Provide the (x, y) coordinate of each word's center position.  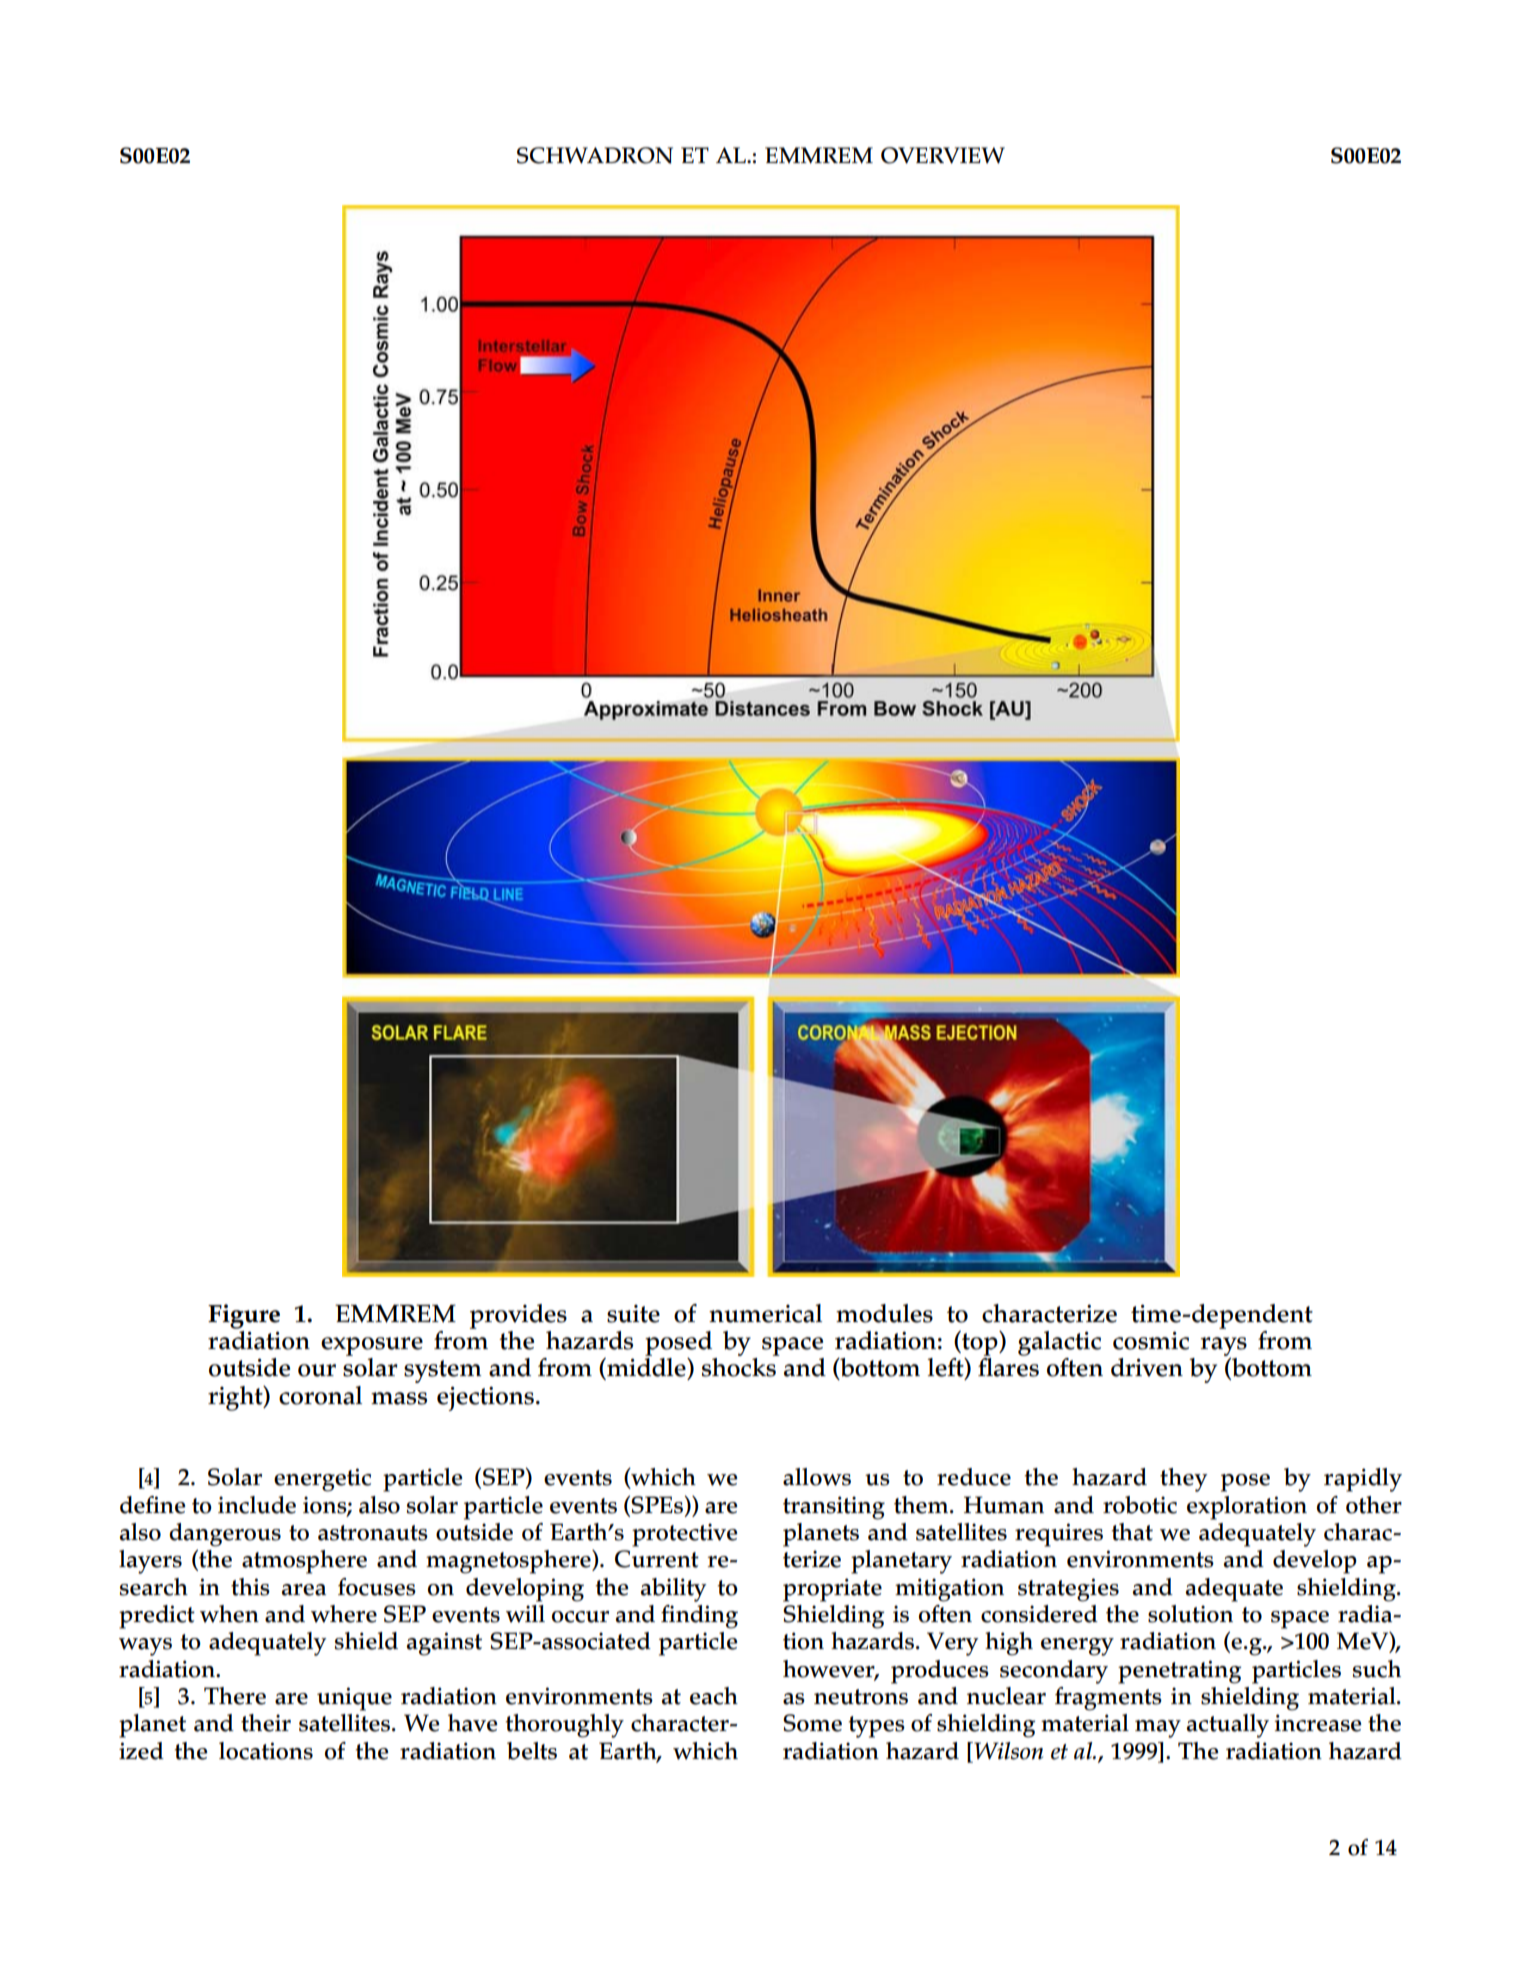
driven (1147, 1367)
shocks (739, 1367)
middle (646, 1367)
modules (884, 1313)
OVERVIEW (943, 155)
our (317, 1370)
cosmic (1151, 1340)
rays (1224, 1347)
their (266, 1723)
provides (518, 1316)
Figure (244, 1316)
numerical (765, 1313)
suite (633, 1314)
